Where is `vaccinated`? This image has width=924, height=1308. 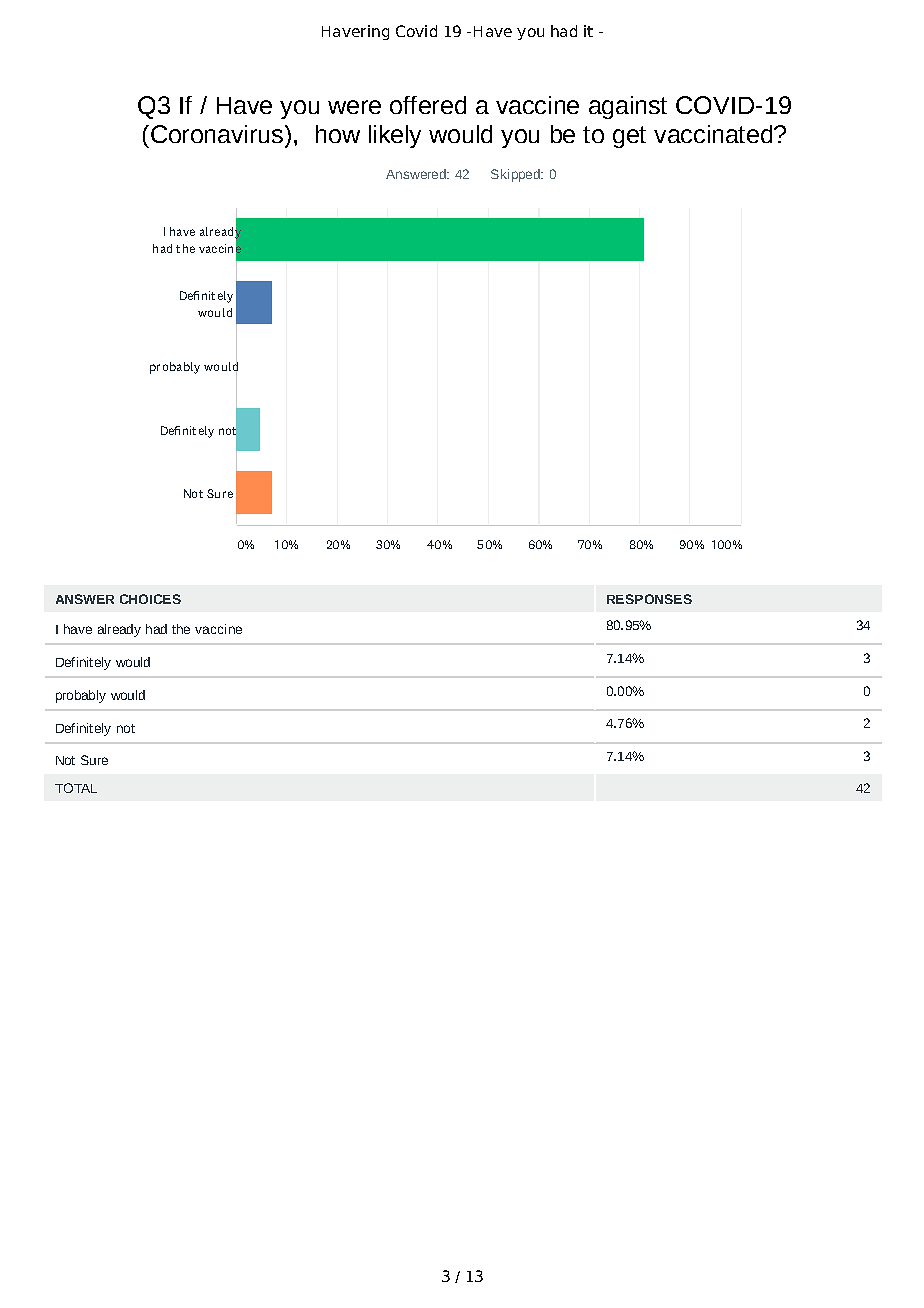 vaccinated is located at coordinates (714, 134).
